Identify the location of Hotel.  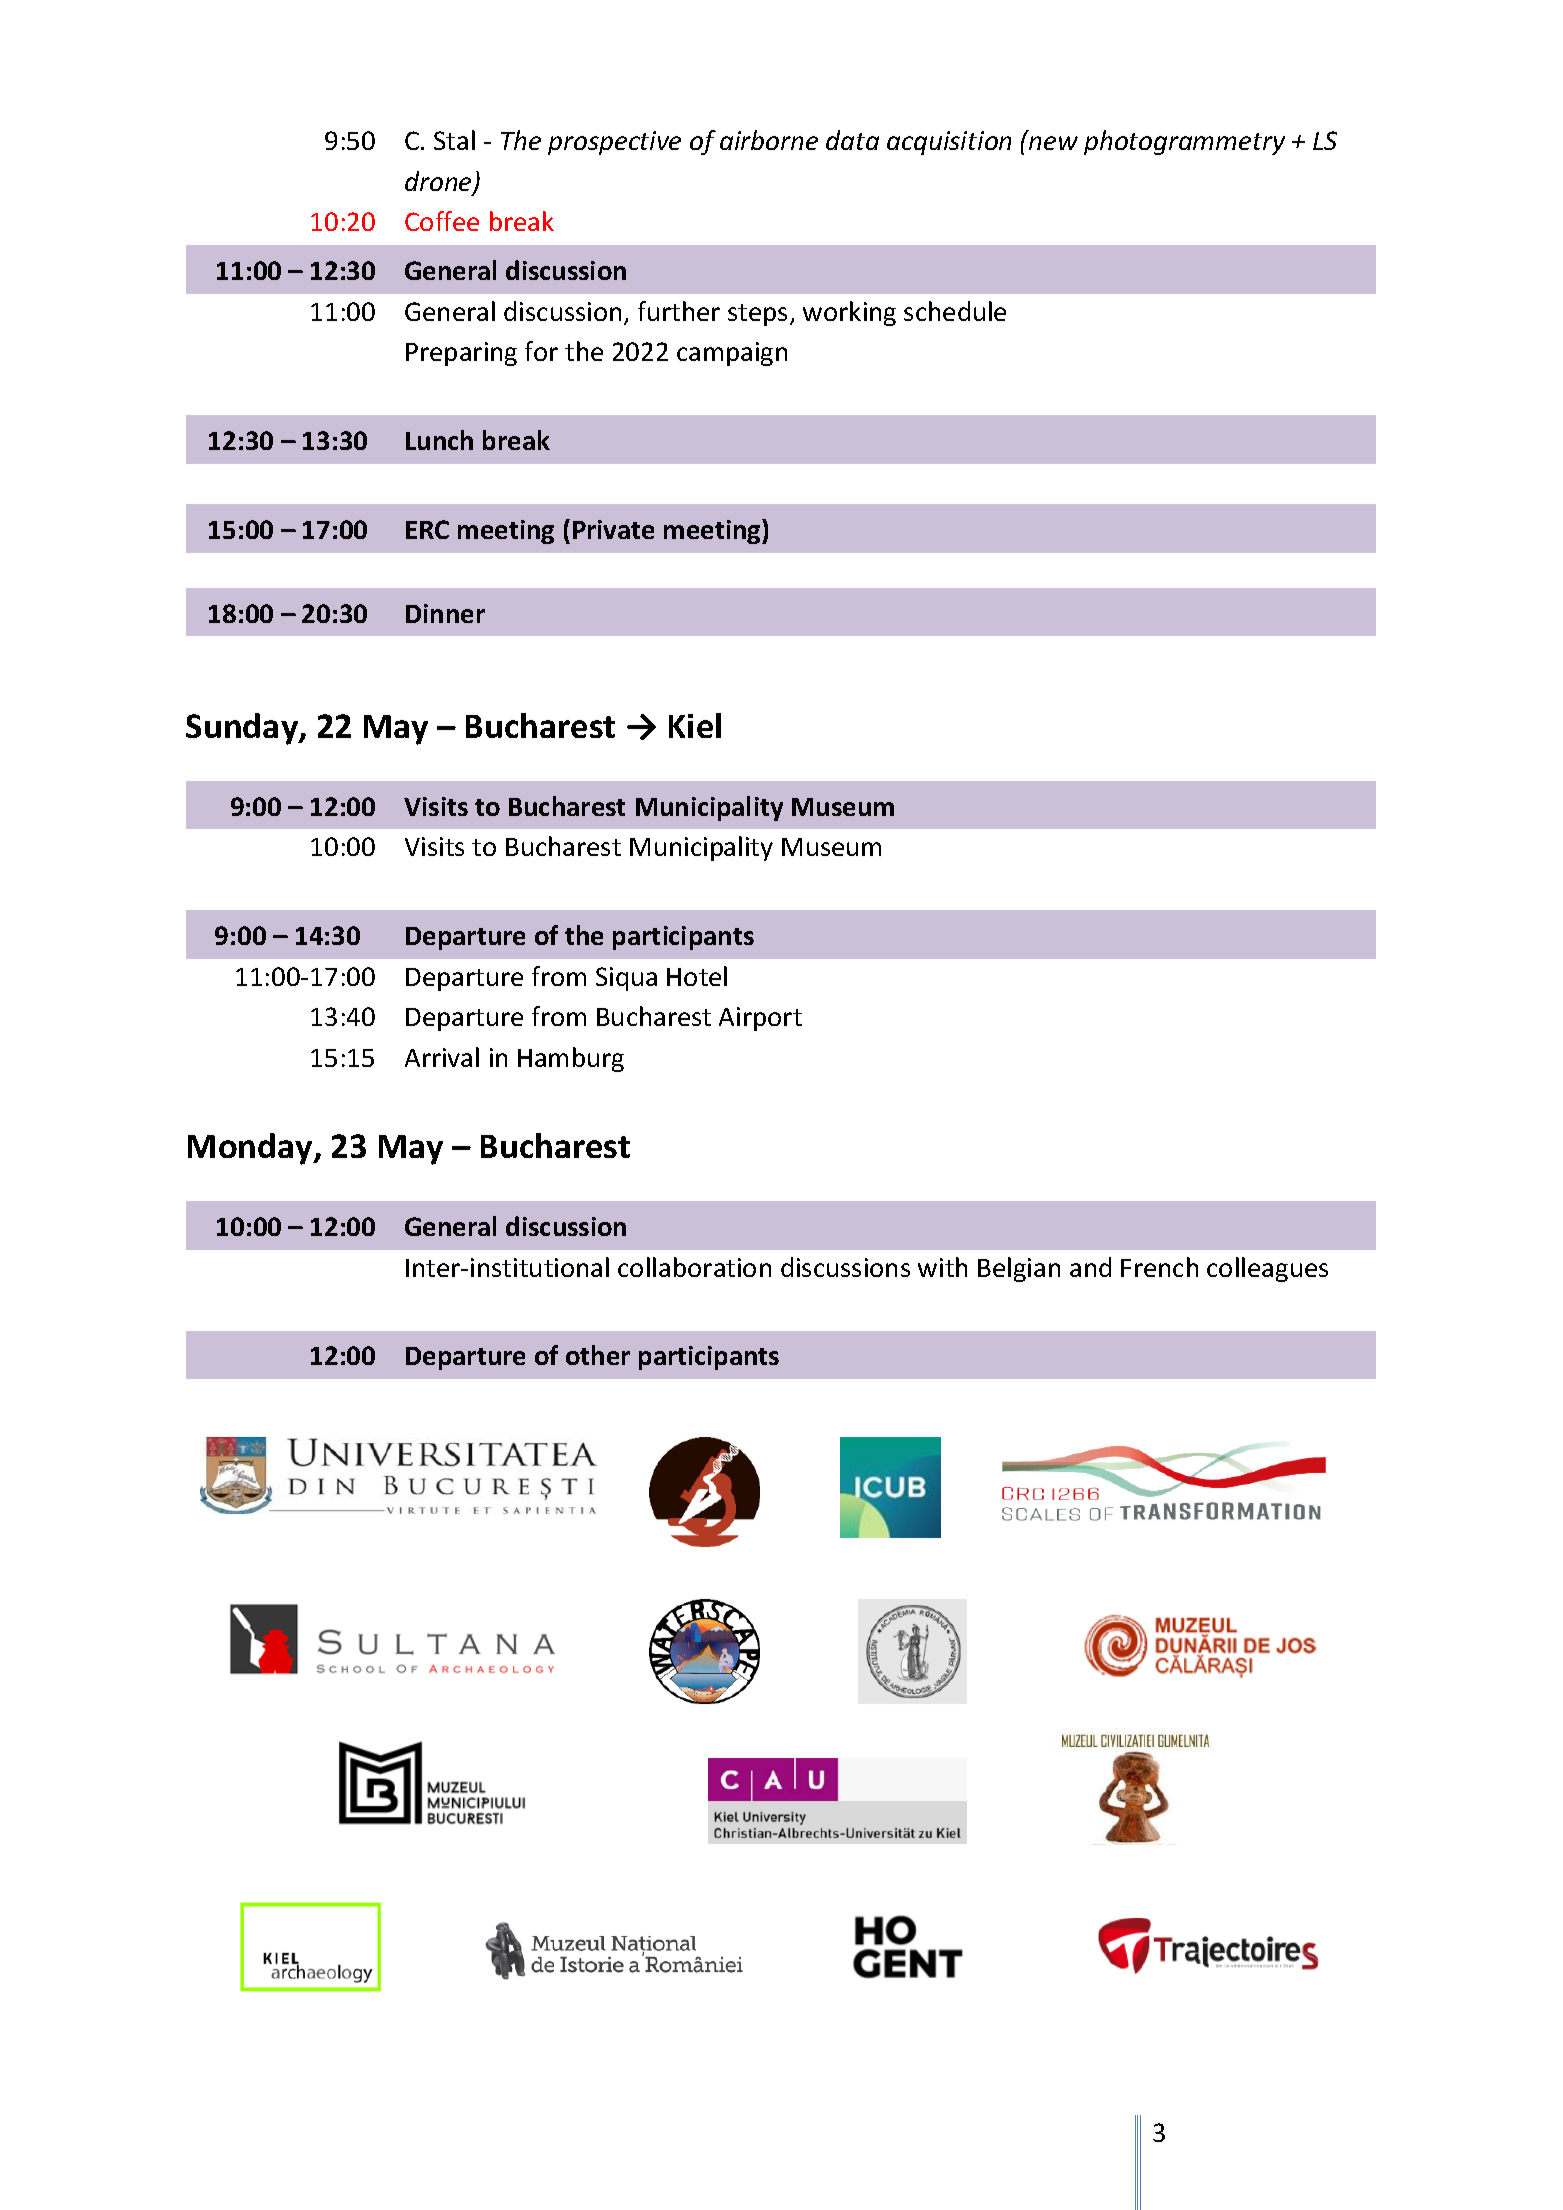
(697, 976).
